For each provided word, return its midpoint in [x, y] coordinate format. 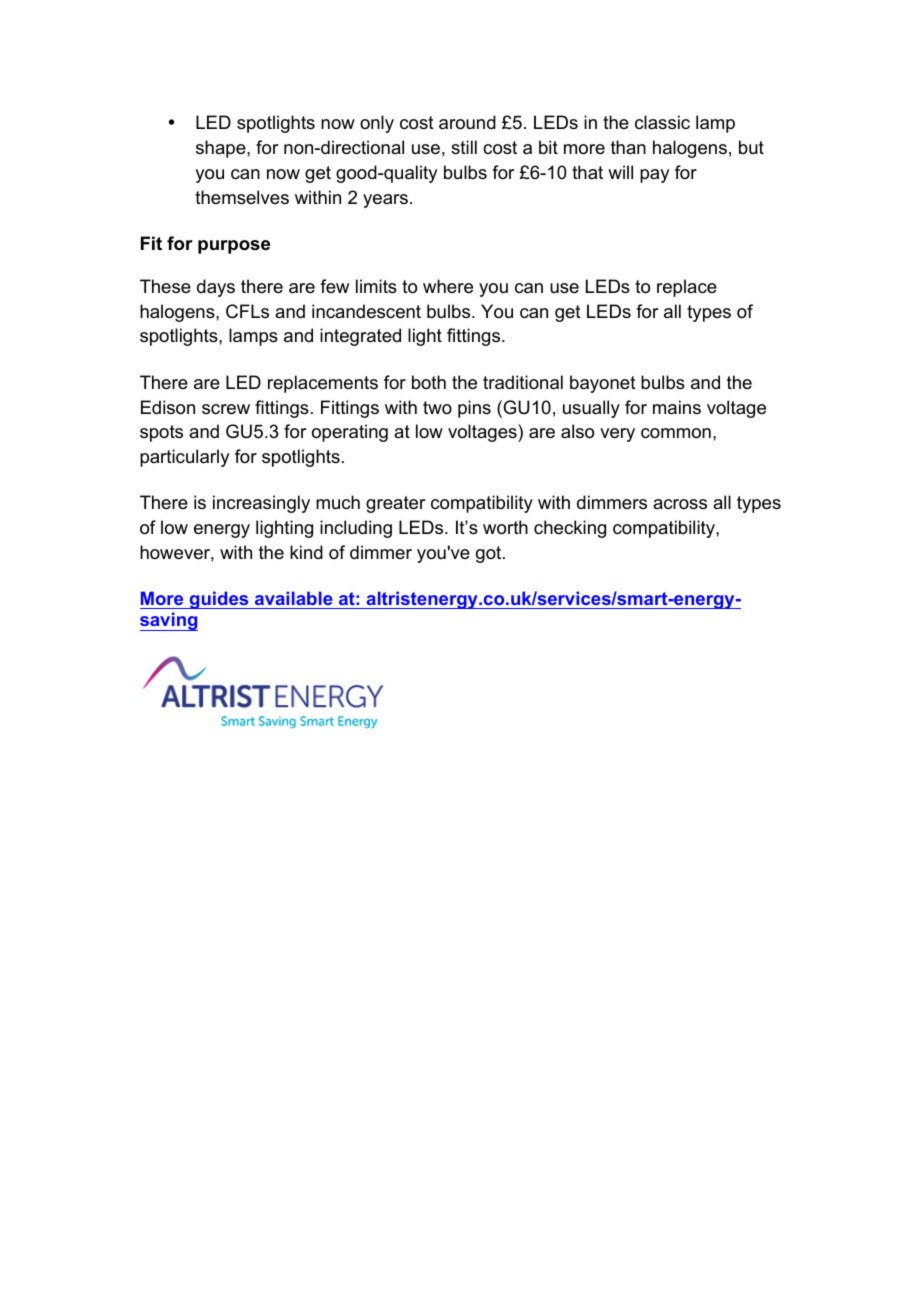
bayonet [603, 384]
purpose [234, 247]
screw [226, 409]
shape [222, 149]
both [429, 382]
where [448, 286]
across [680, 504]
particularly [184, 458]
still [464, 147]
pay [654, 176]
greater [396, 504]
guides [219, 600]
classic [662, 122]
